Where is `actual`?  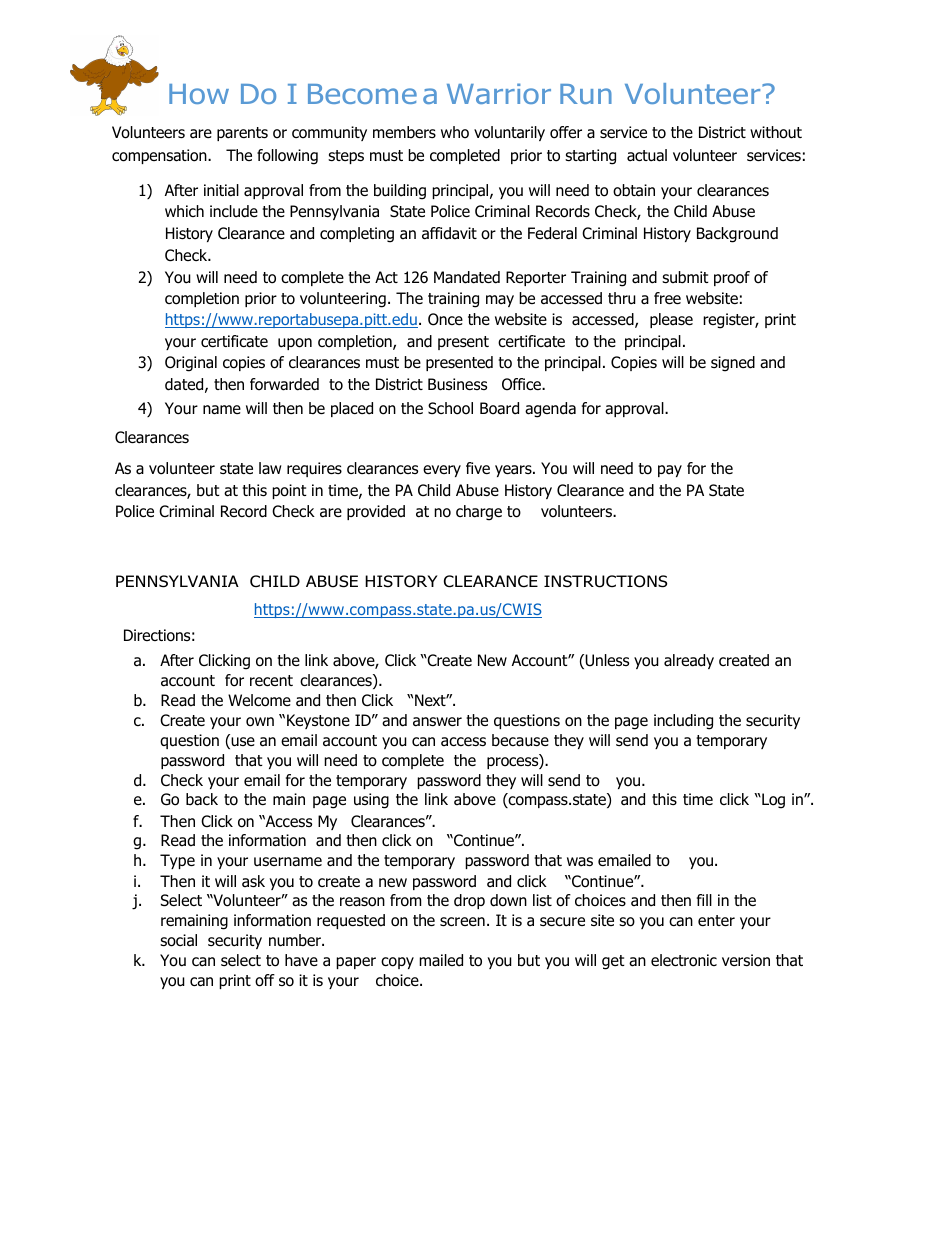 actual is located at coordinates (647, 155).
